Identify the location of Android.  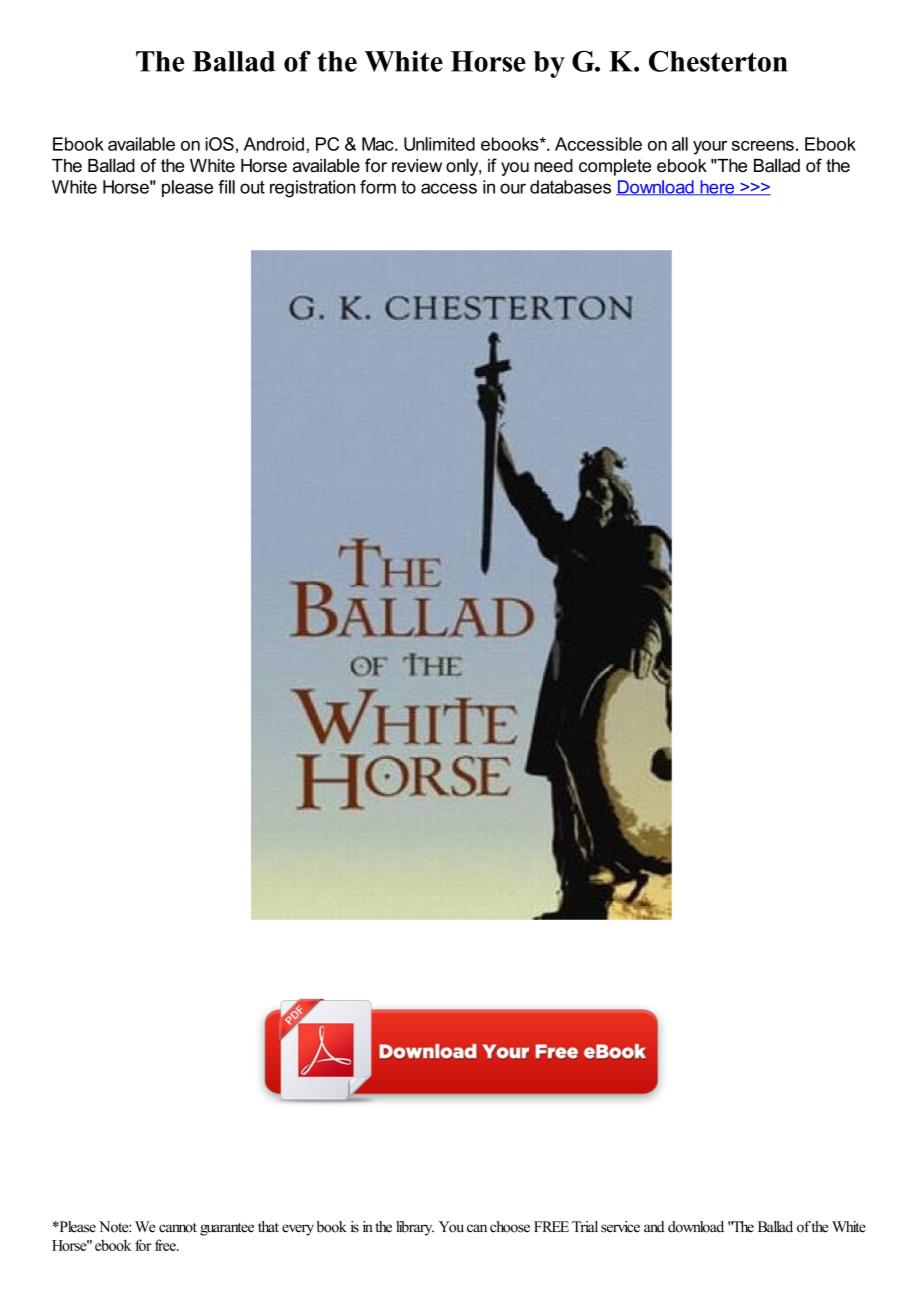
(274, 144).
